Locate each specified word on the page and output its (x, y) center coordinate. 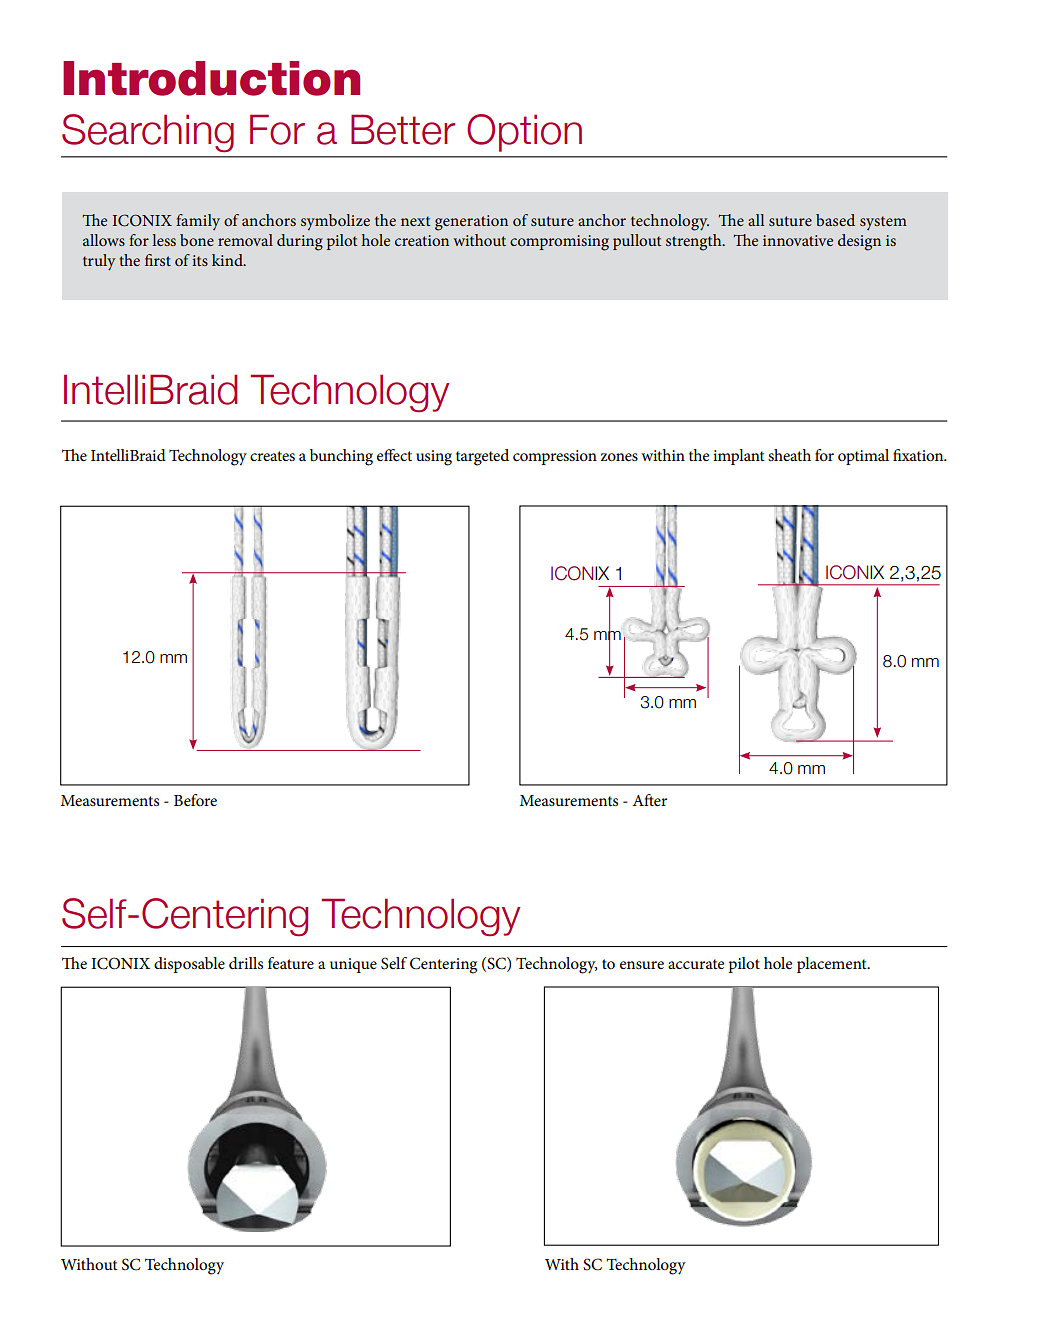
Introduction (211, 78)
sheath (789, 455)
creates (272, 456)
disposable (189, 965)
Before (195, 800)
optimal (863, 457)
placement (833, 965)
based (835, 220)
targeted (482, 457)
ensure (642, 965)
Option (524, 133)
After (649, 800)
